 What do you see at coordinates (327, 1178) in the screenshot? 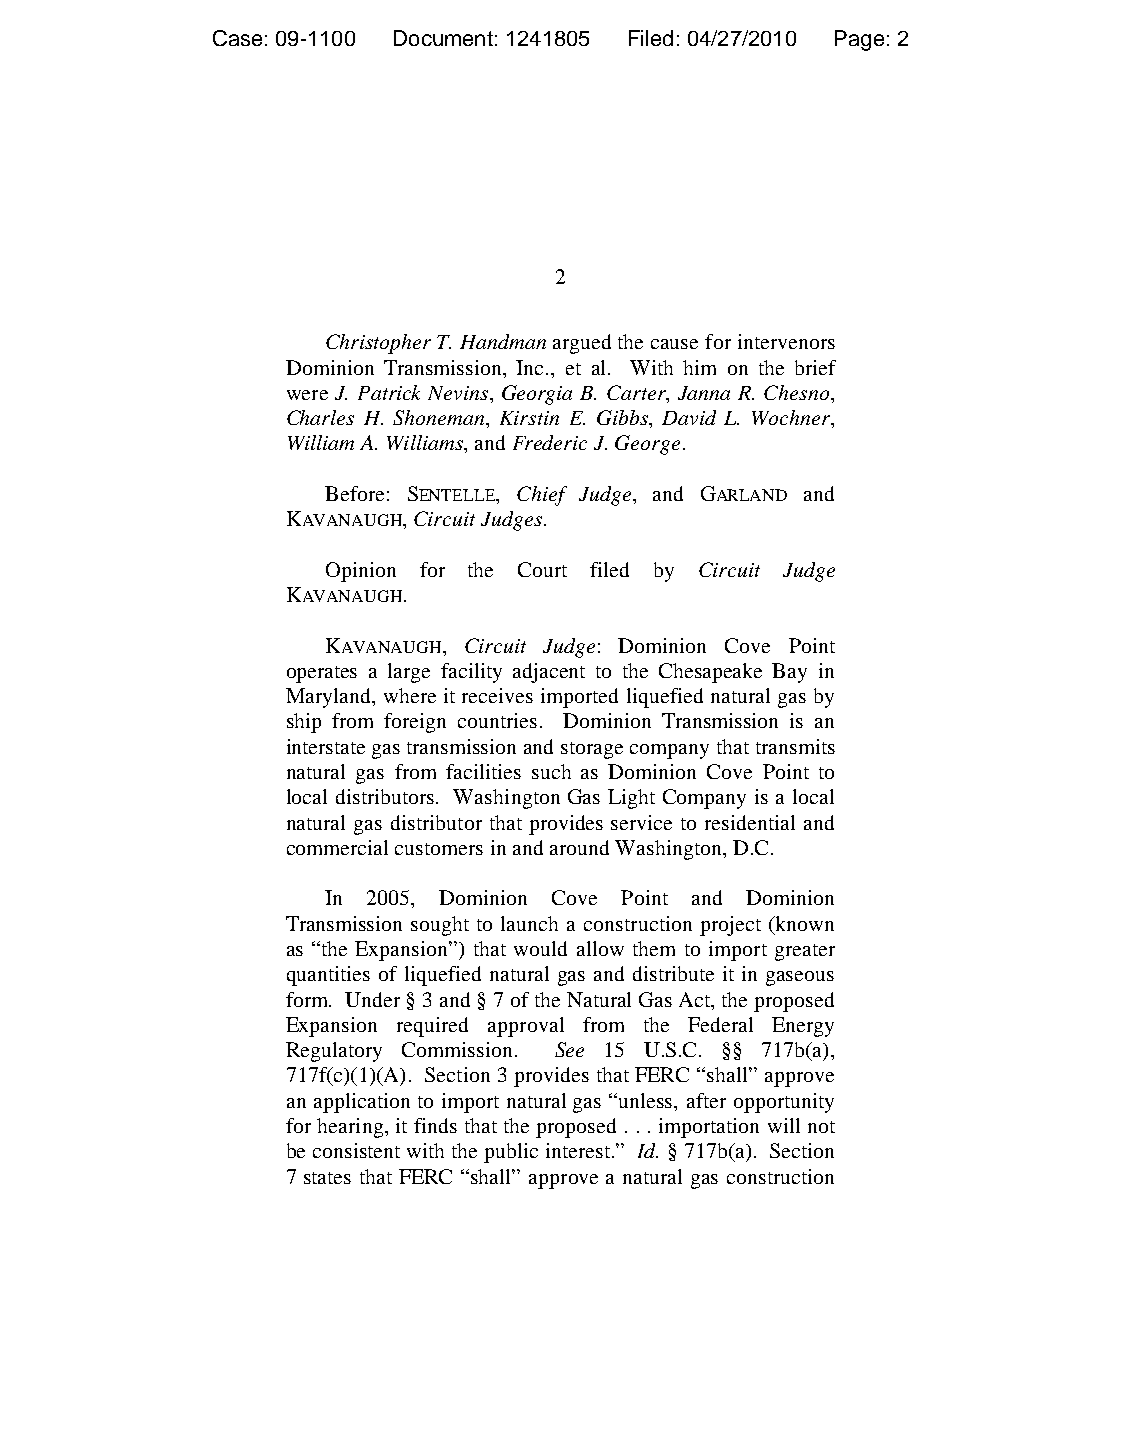
I see `states` at bounding box center [327, 1178].
